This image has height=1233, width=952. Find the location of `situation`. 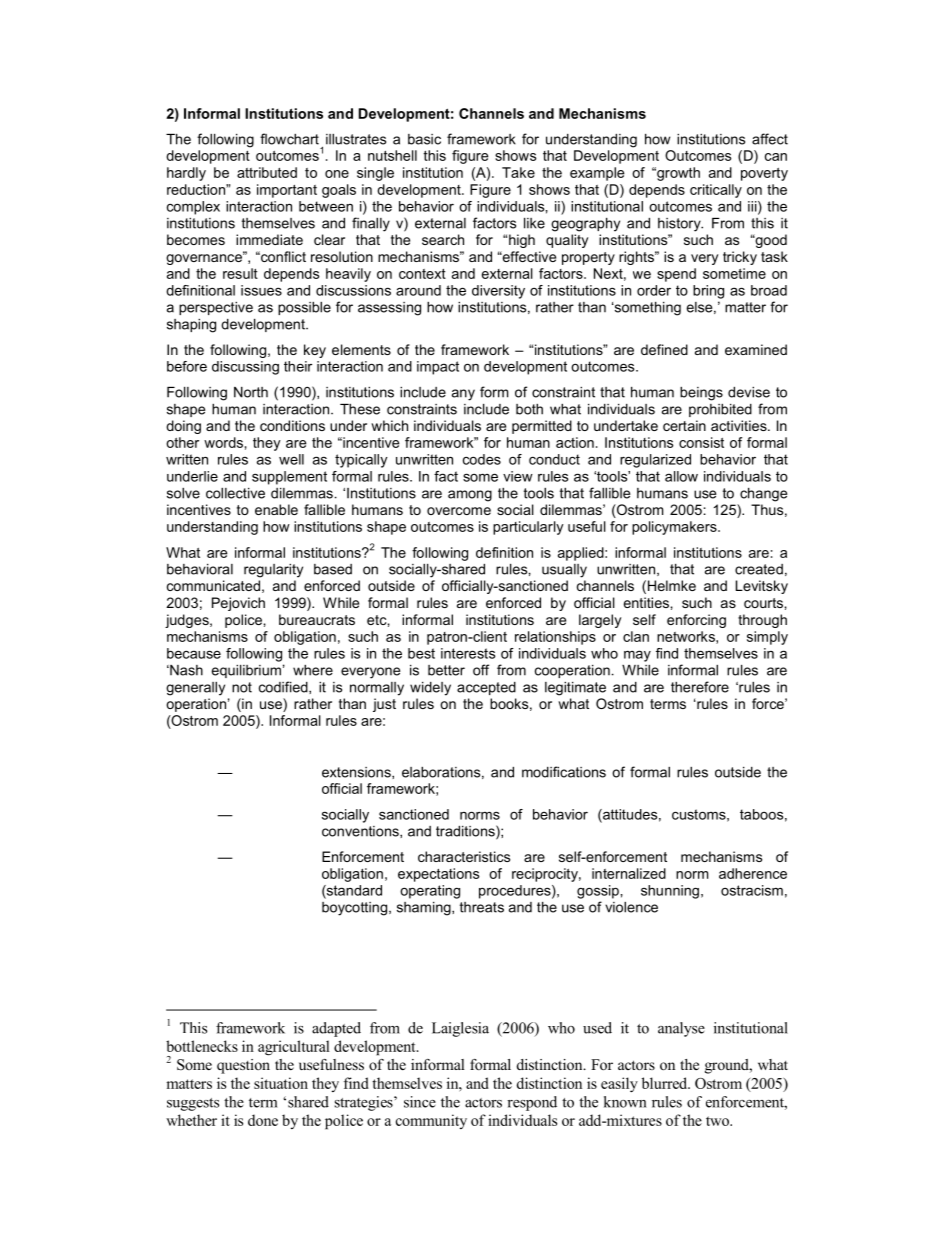

situation is located at coordinates (281, 1083).
